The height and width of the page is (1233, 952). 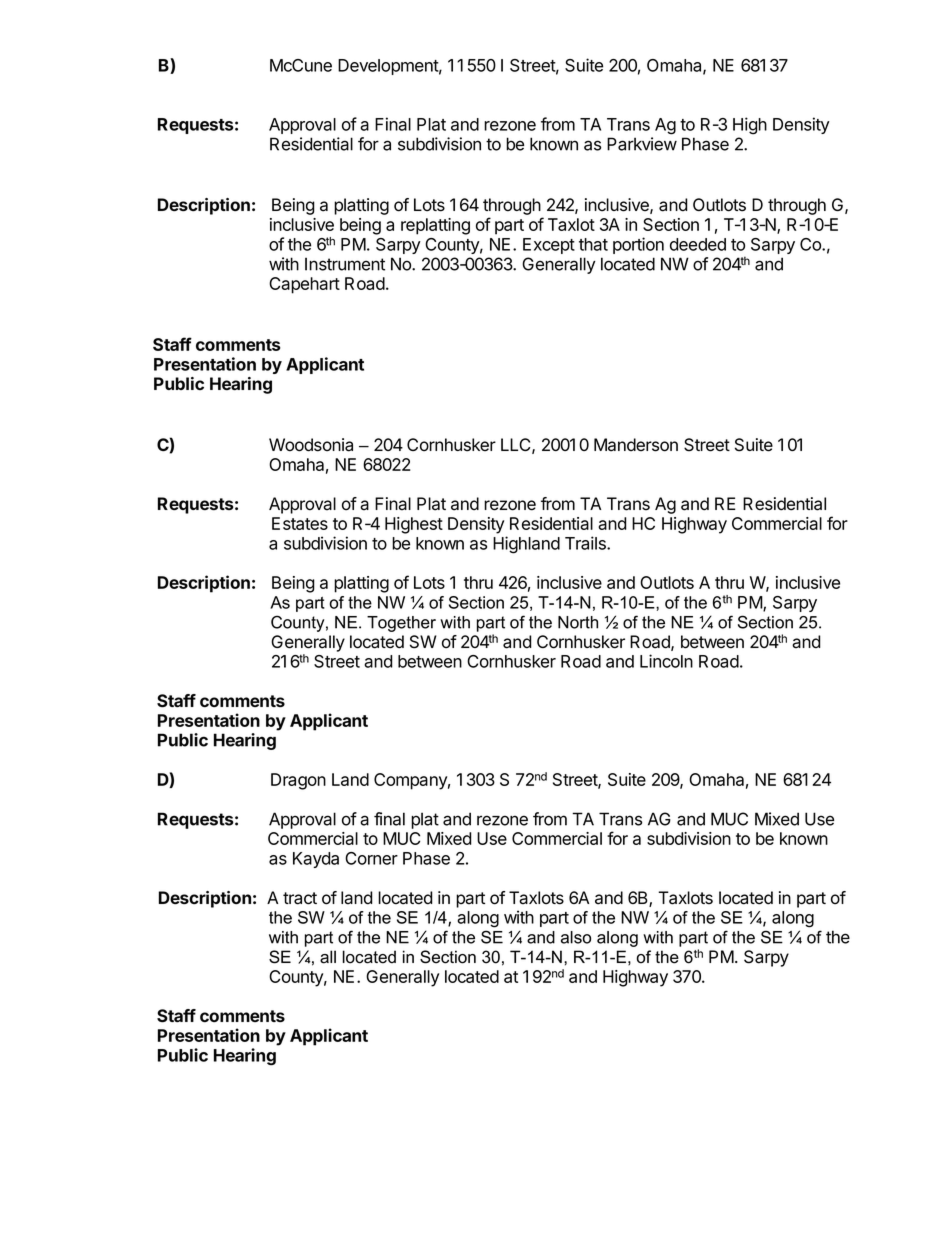 I want to click on Trails, so click(x=586, y=543).
